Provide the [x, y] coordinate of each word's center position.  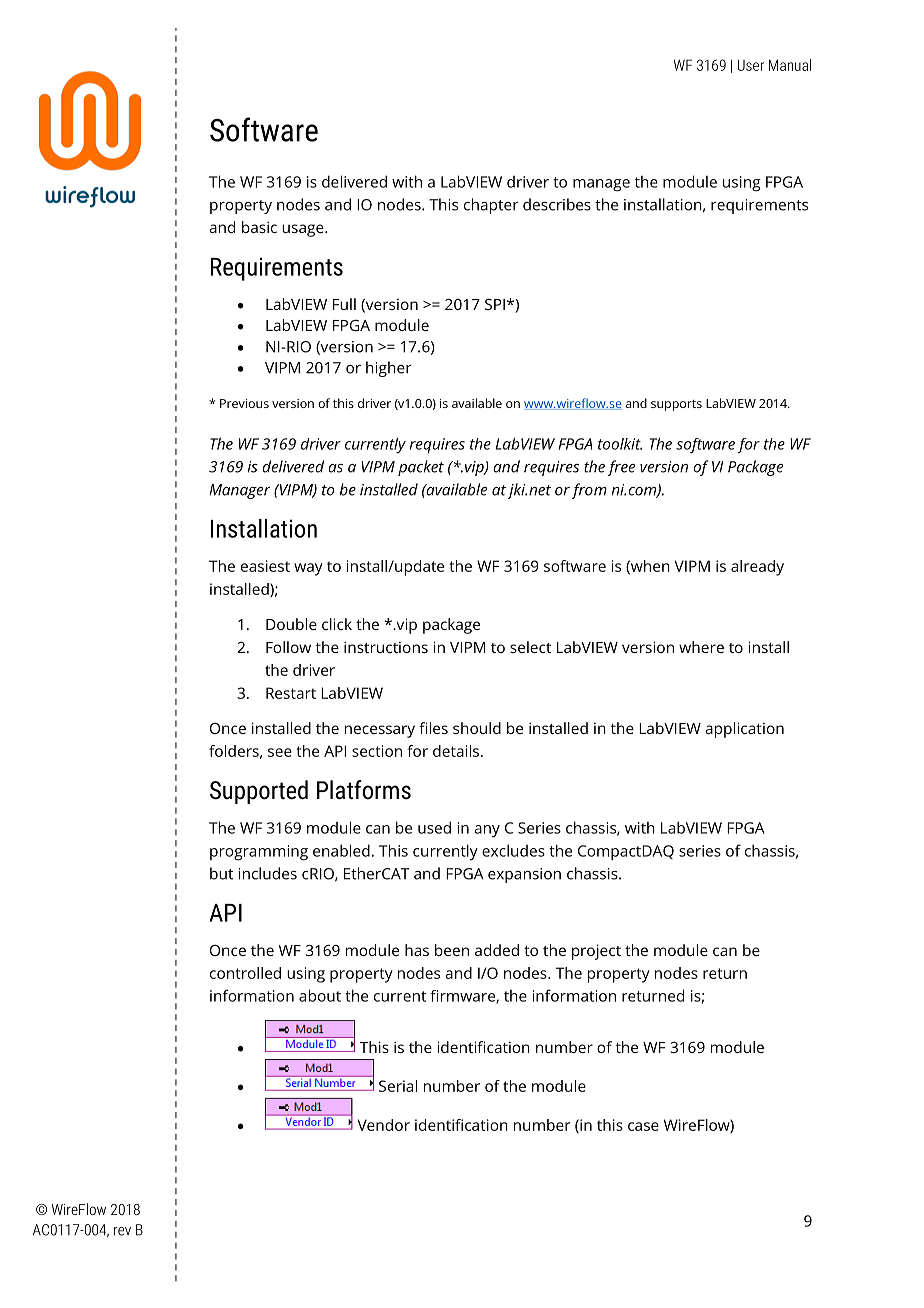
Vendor [383, 1125]
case [643, 1126]
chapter [491, 206]
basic [259, 227]
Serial [398, 1086]
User [751, 65]
